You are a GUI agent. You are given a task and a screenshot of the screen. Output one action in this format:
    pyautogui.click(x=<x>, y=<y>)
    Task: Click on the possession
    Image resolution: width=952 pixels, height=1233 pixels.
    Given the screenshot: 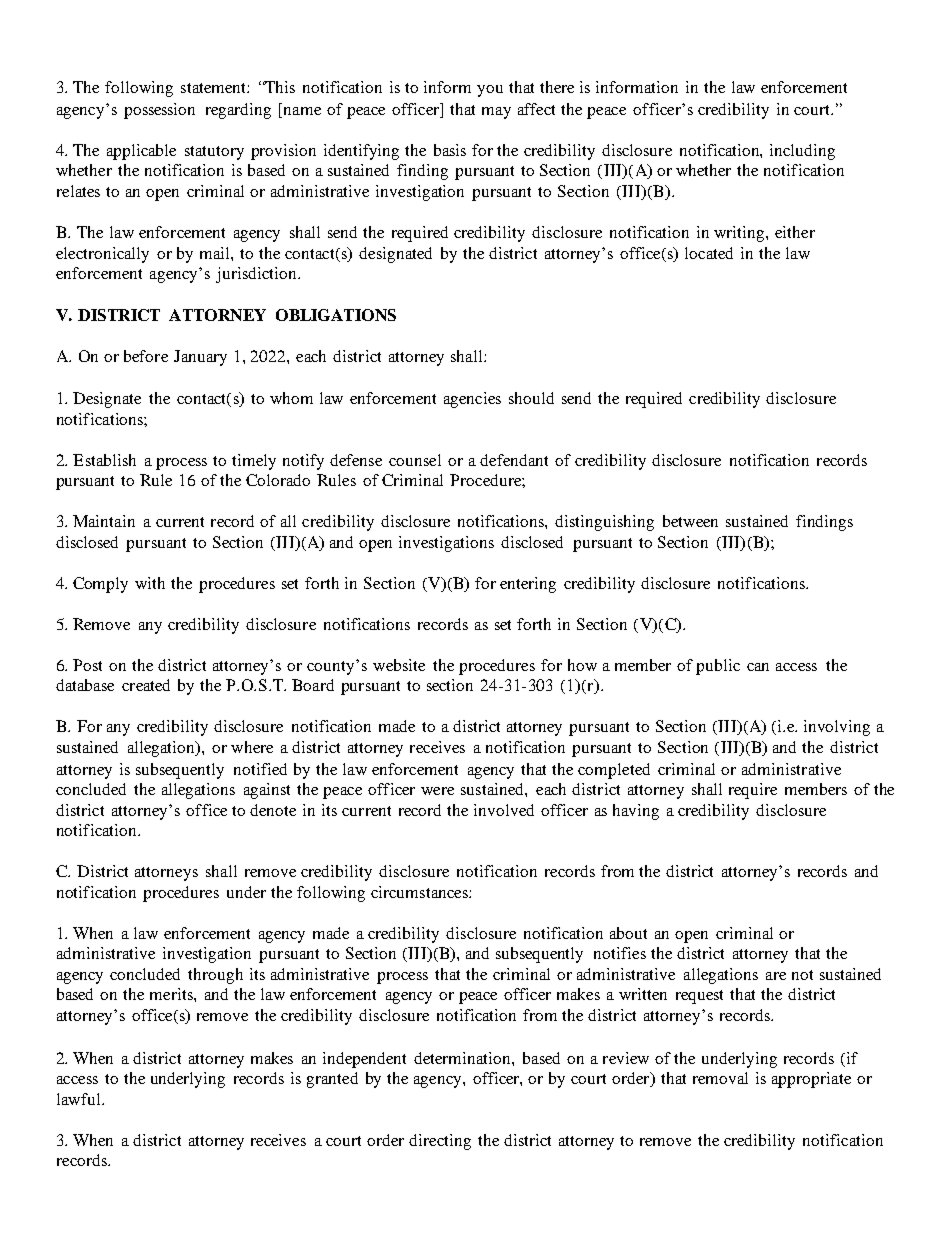 What is the action you would take?
    pyautogui.click(x=159, y=111)
